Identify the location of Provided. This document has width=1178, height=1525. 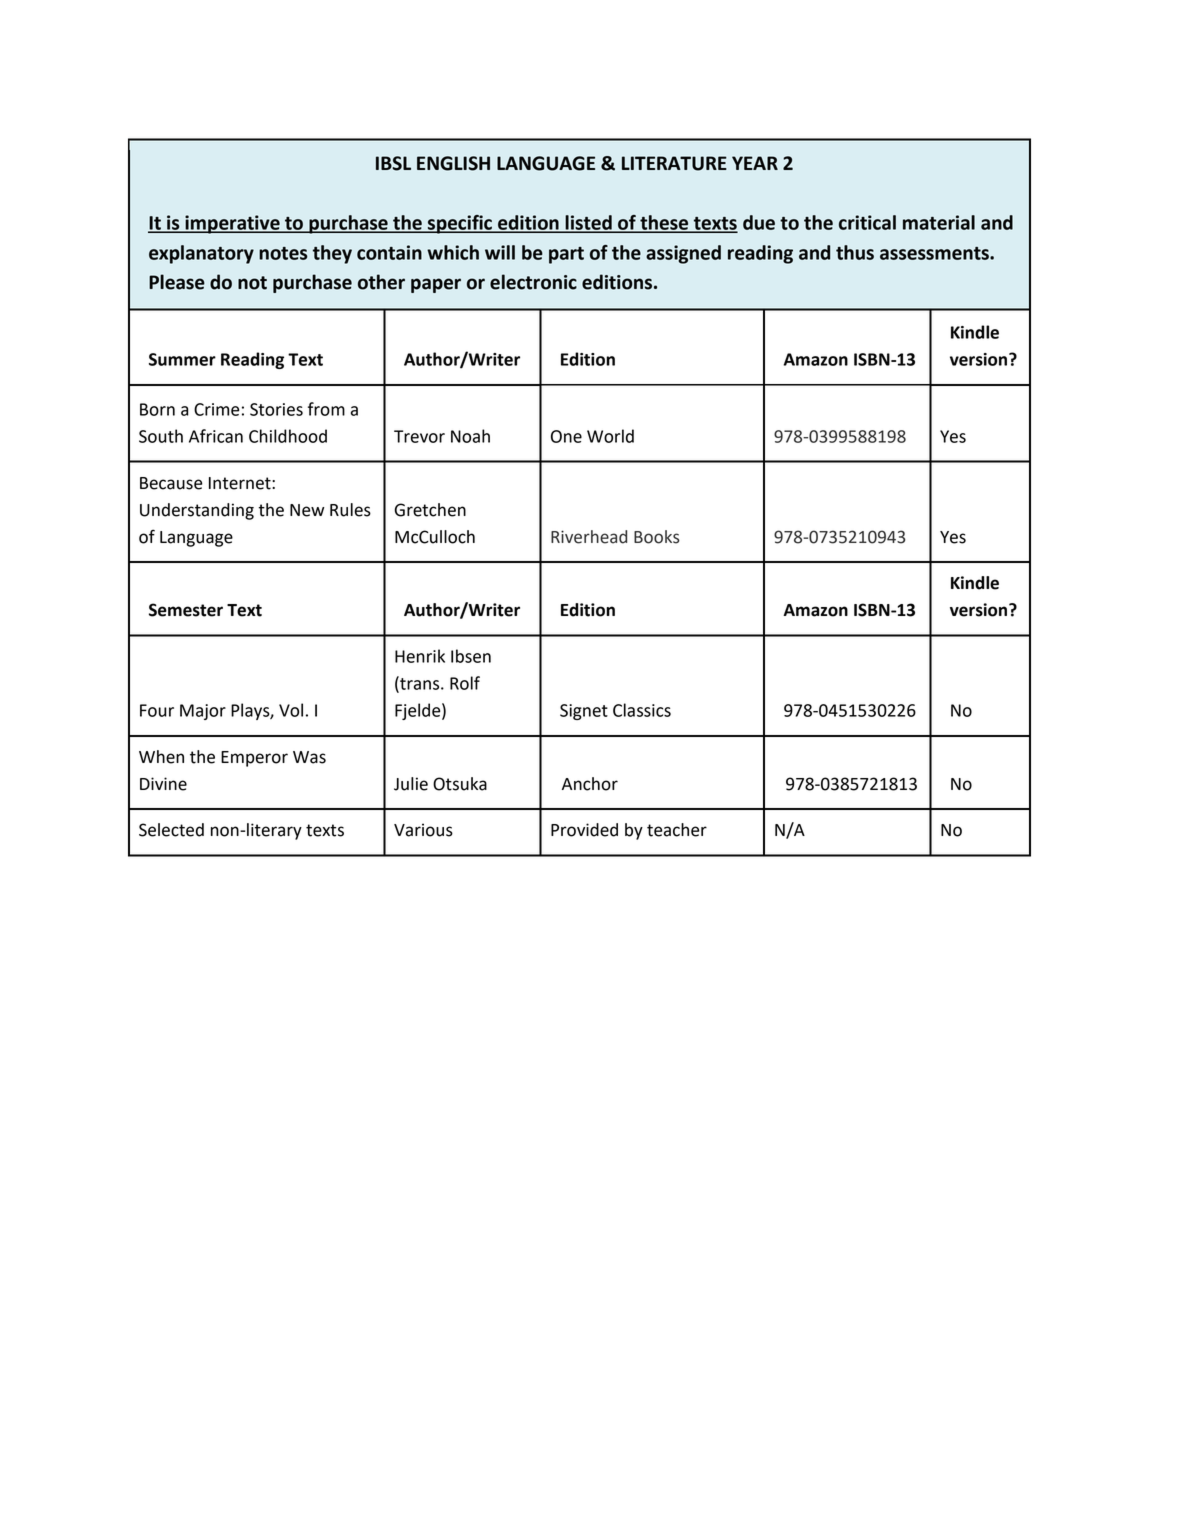
(584, 830).
